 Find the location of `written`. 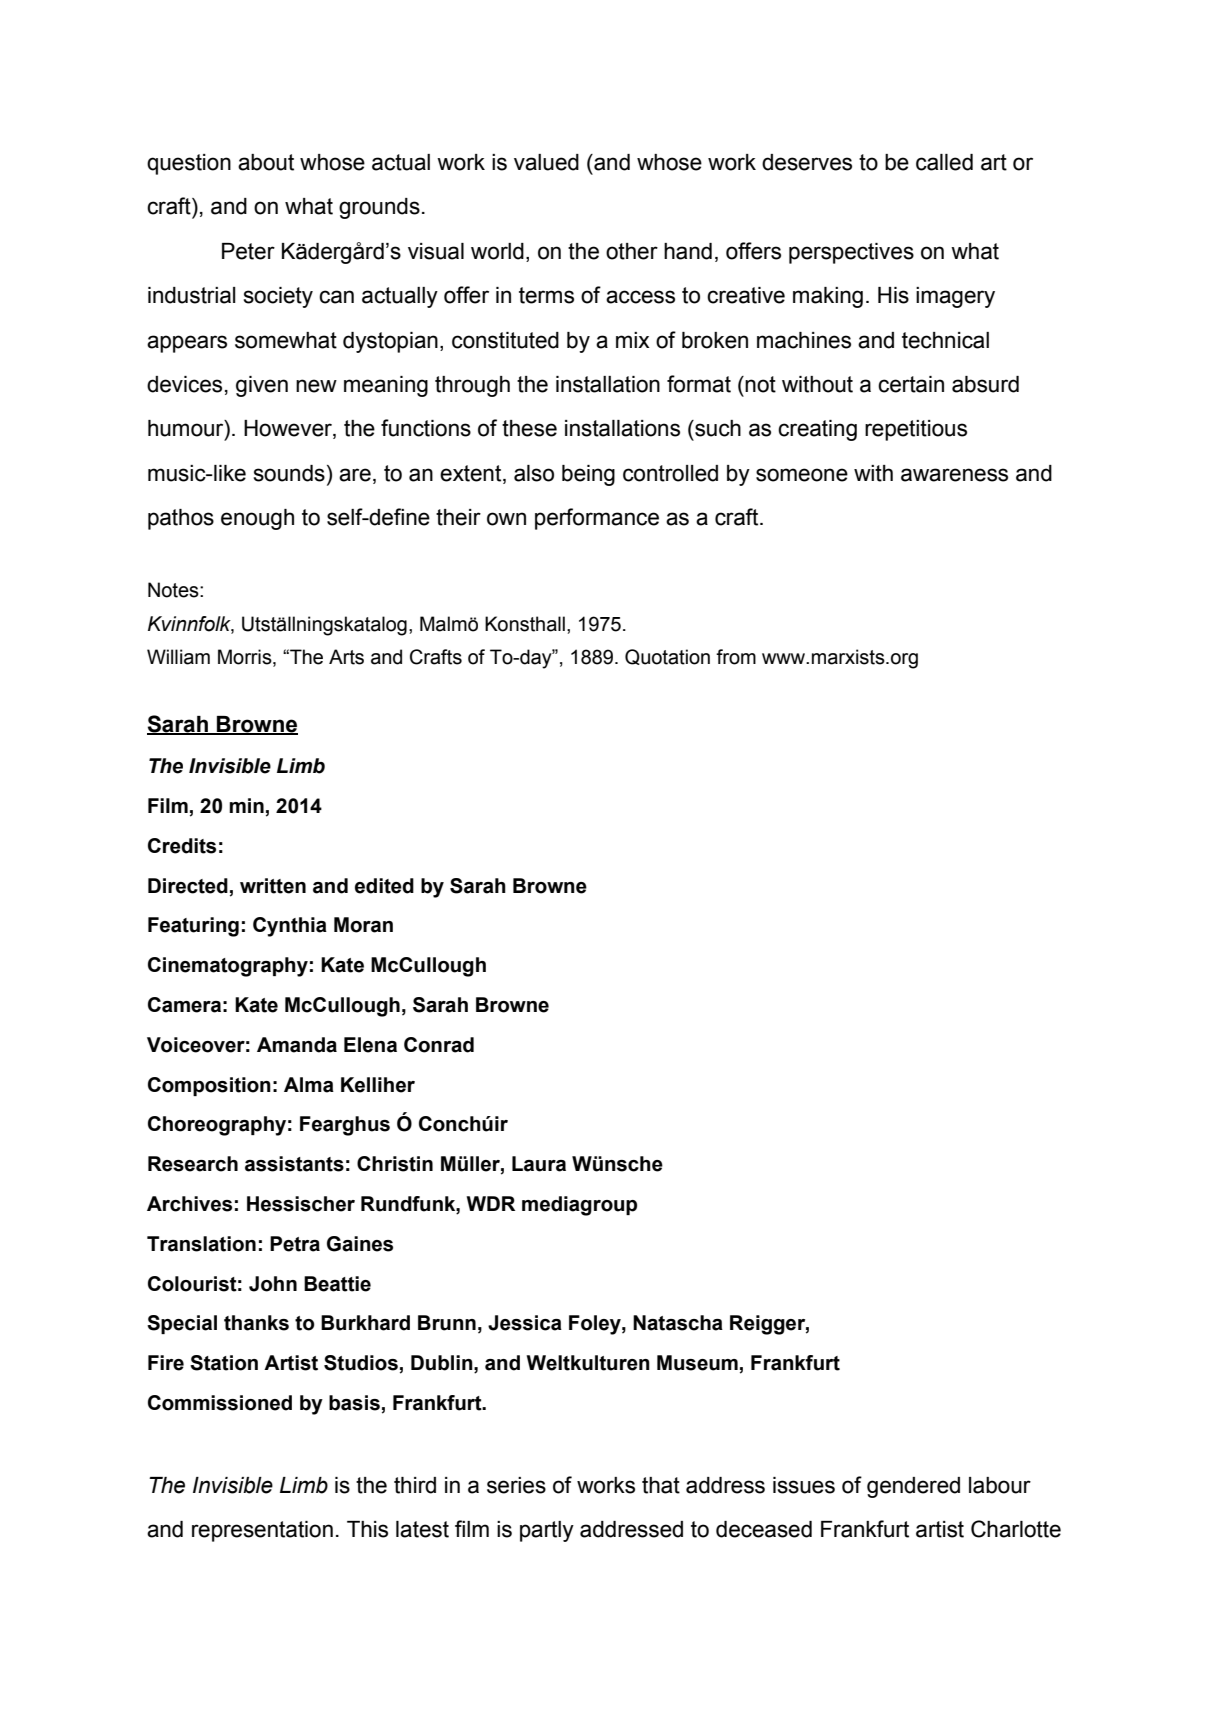

written is located at coordinates (273, 886).
